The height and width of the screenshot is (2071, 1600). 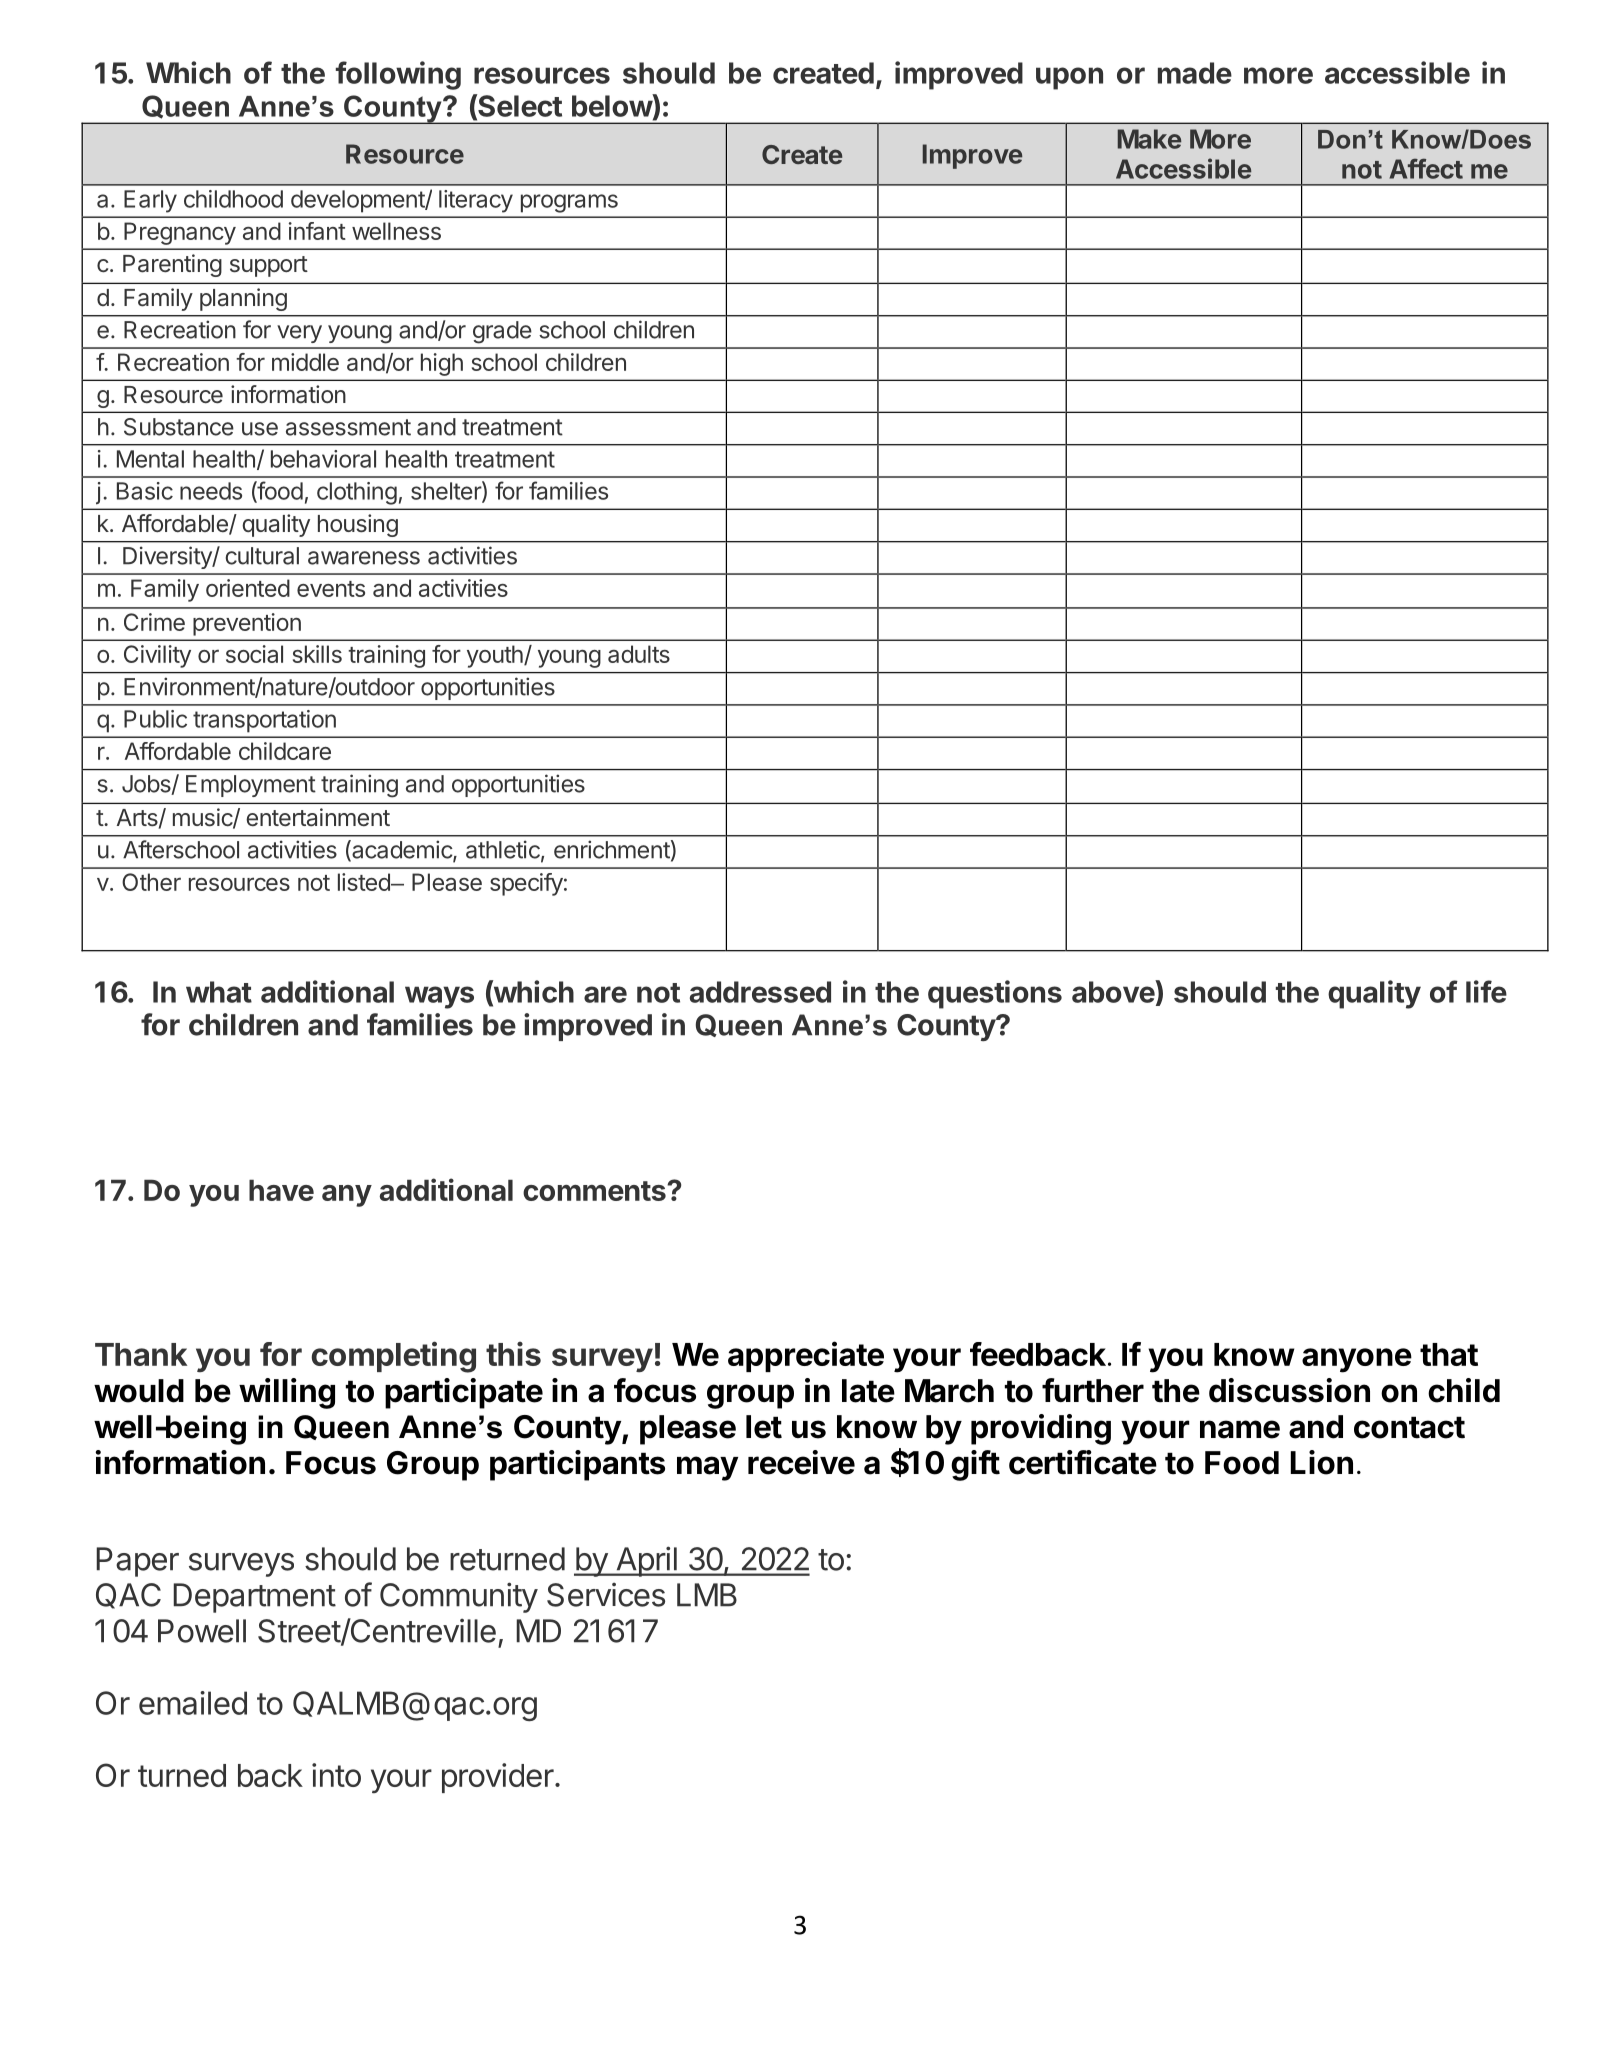 What do you see at coordinates (365, 882) in the screenshot?
I see `listed` at bounding box center [365, 882].
